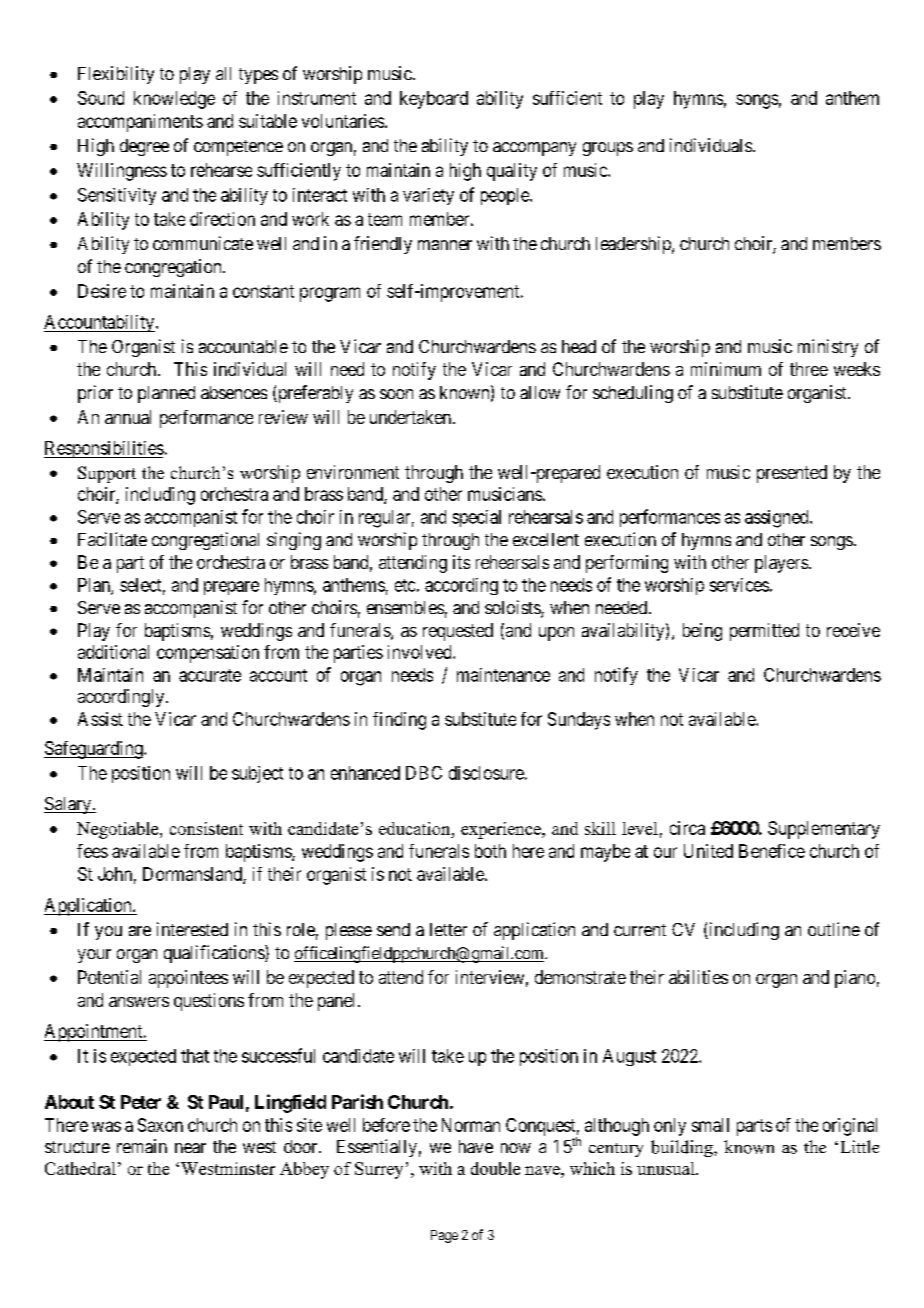 The image size is (924, 1308). What do you see at coordinates (772, 851) in the screenshot?
I see `Benefice` at bounding box center [772, 851].
